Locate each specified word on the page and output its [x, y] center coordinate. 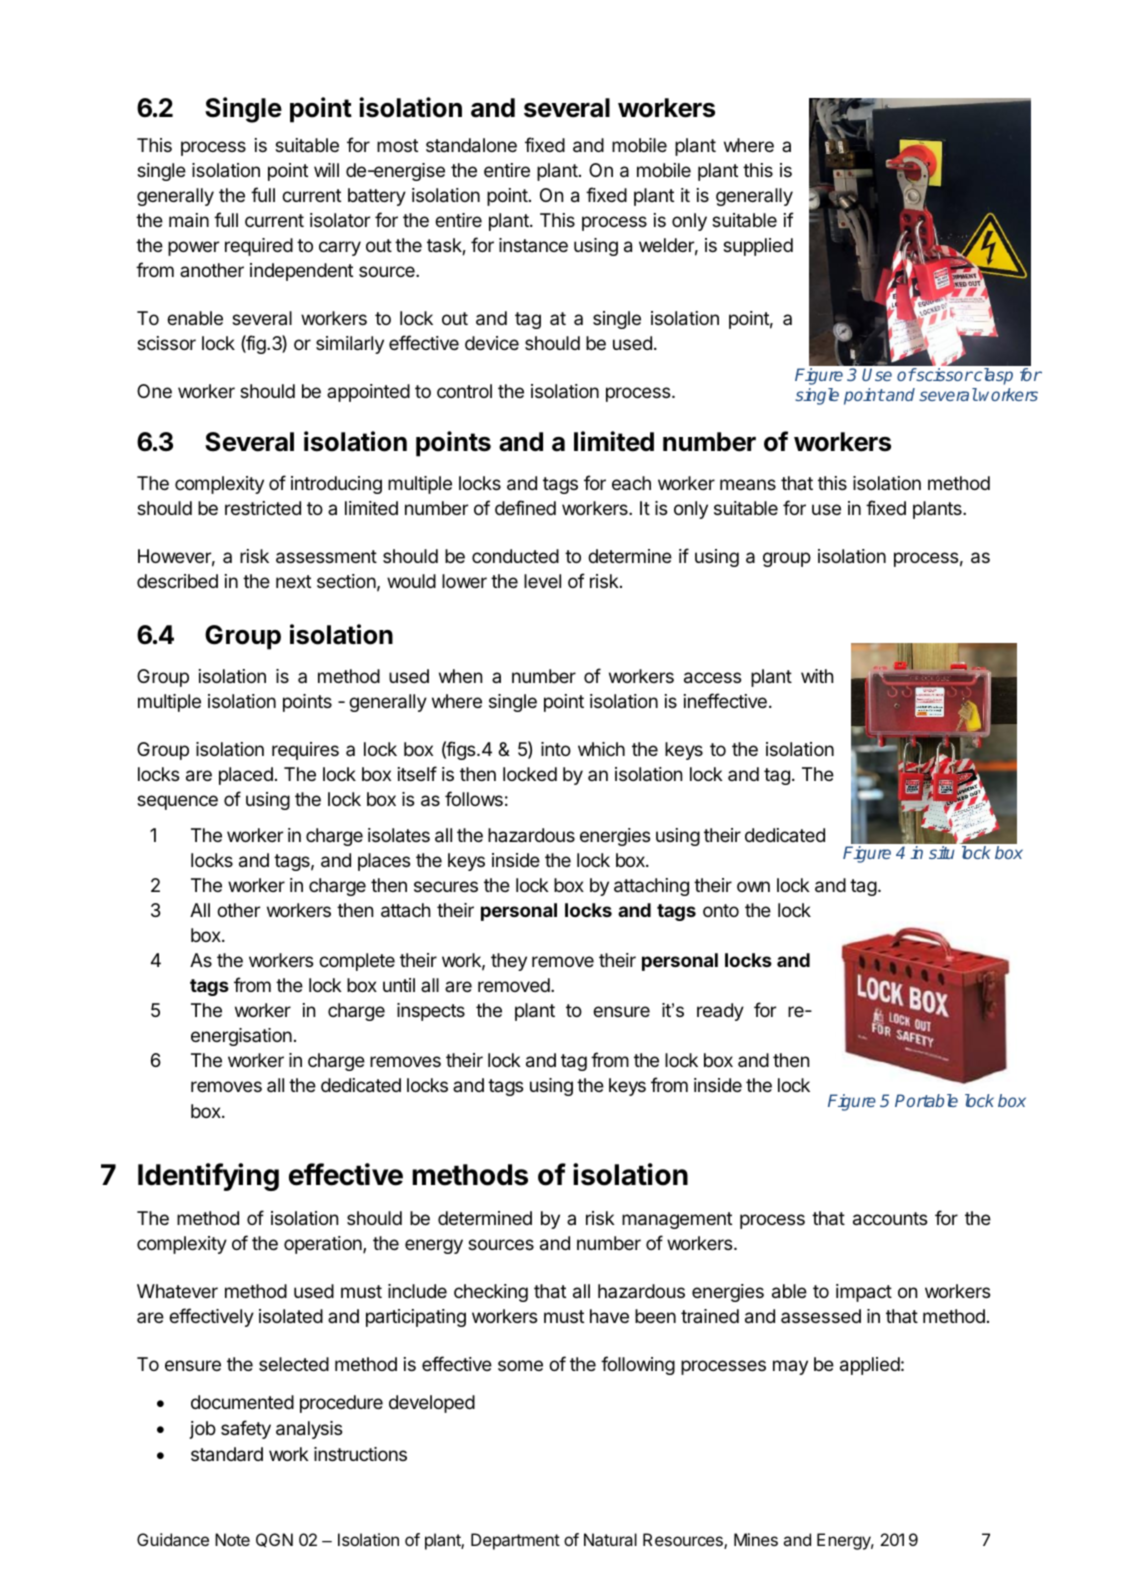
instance [533, 245]
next [293, 581]
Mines [756, 1539]
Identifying [208, 1177]
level [542, 581]
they [509, 962]
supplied [758, 247]
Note [232, 1539]
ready [720, 1012]
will [326, 170]
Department [515, 1541]
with [817, 676]
